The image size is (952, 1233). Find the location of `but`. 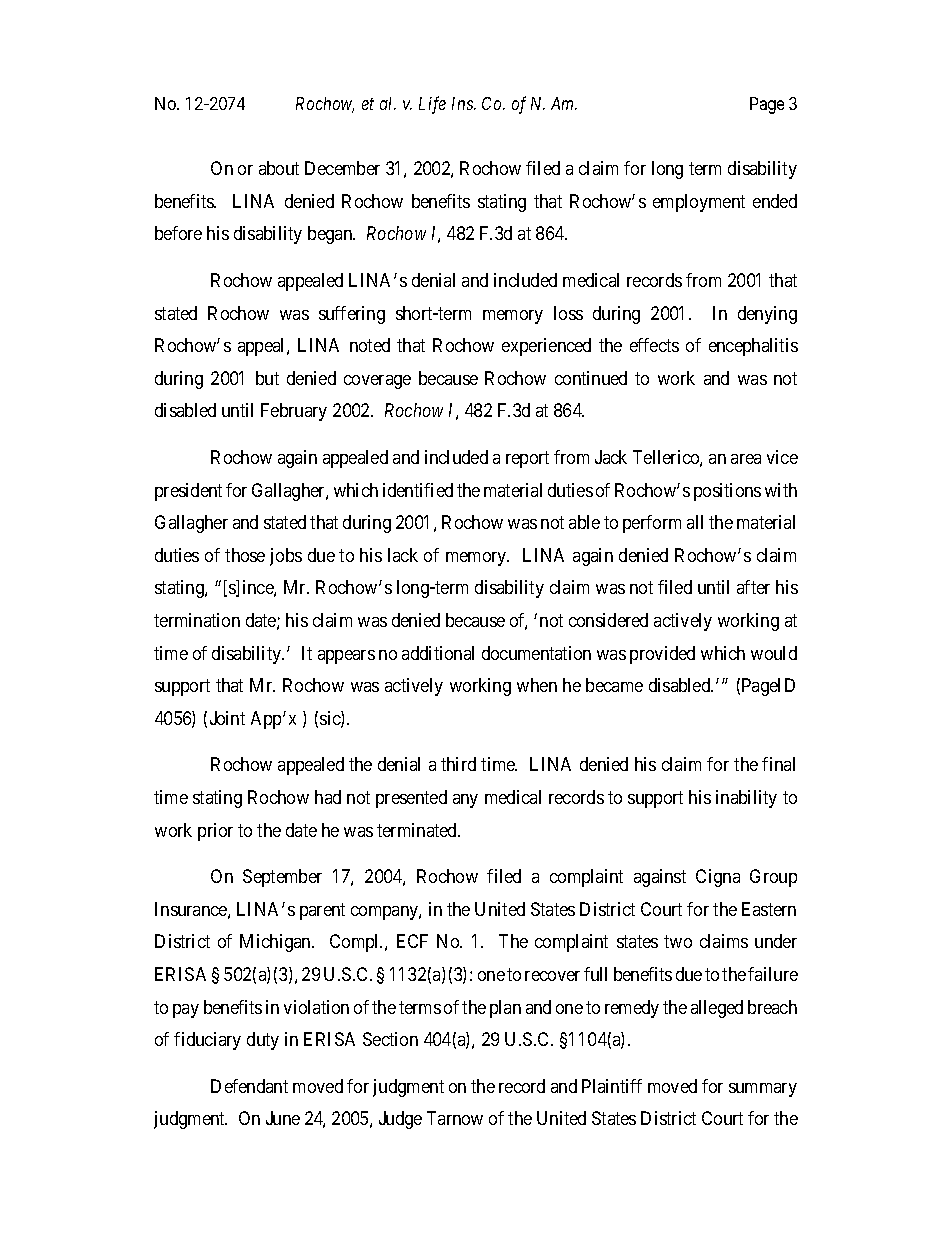

but is located at coordinates (267, 378).
